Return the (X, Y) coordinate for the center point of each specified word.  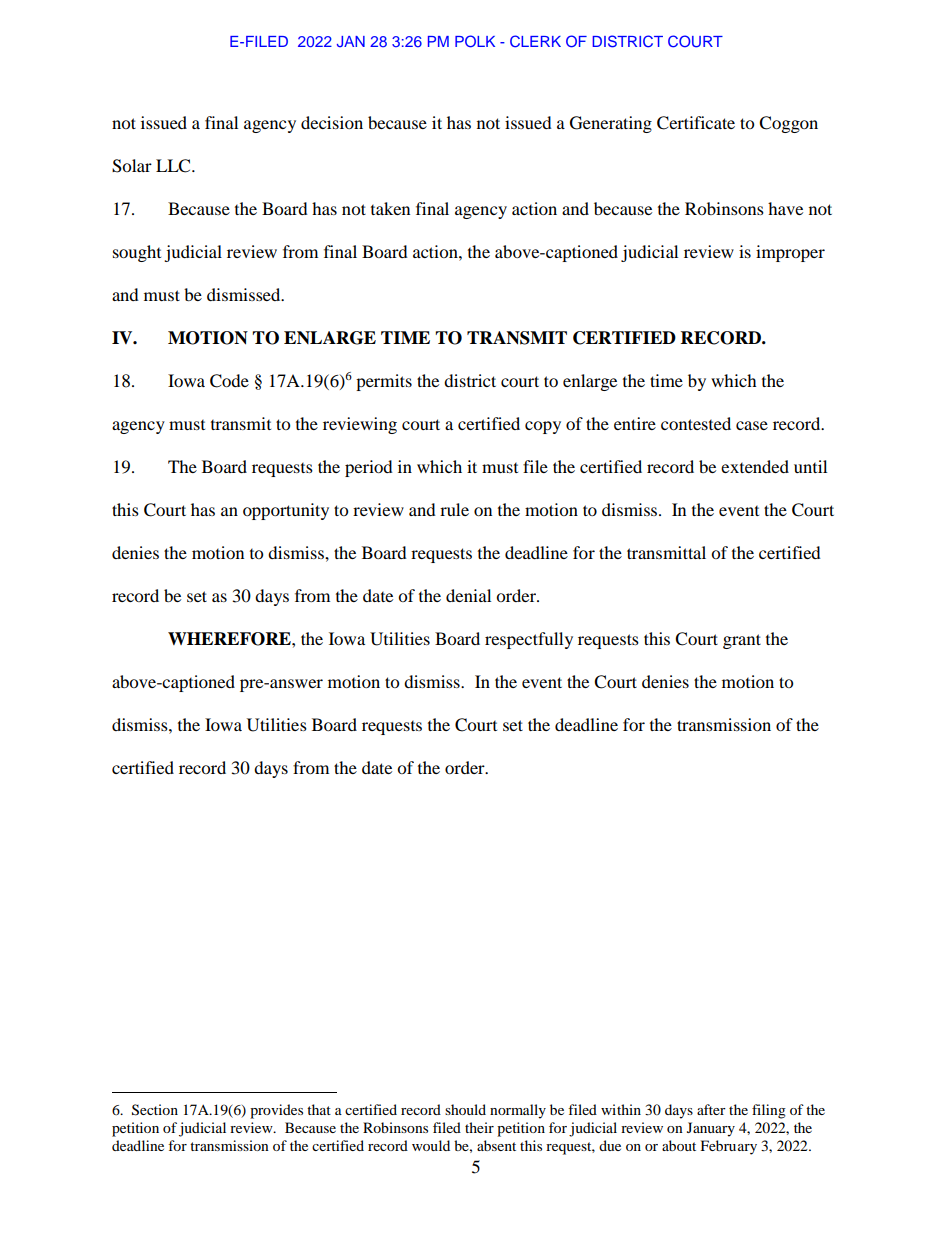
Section (155, 1110)
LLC (174, 166)
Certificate (696, 123)
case (752, 425)
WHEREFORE (230, 639)
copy (543, 427)
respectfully (529, 640)
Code (229, 381)
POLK (475, 41)
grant (742, 641)
